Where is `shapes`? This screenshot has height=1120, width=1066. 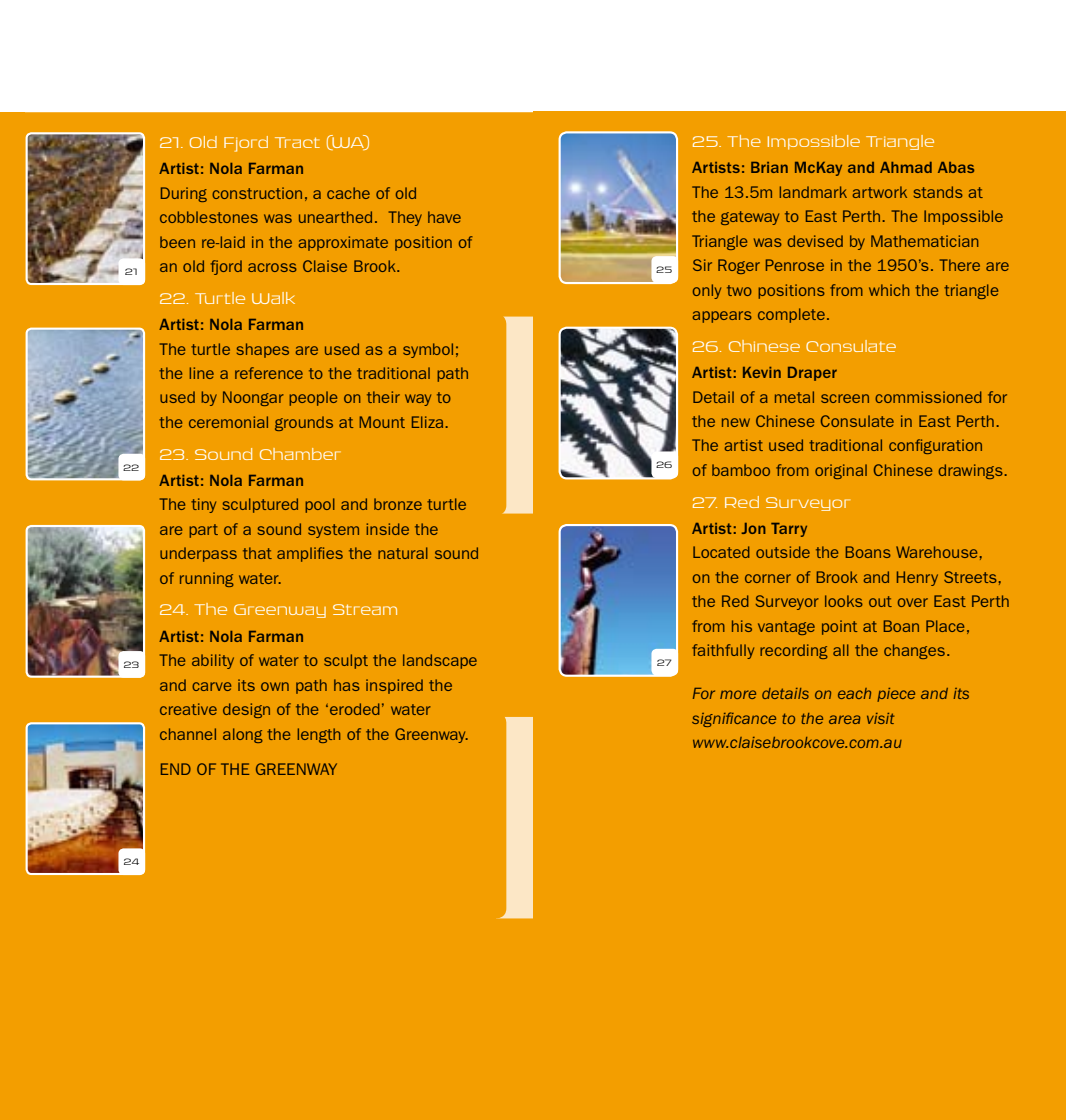
shapes is located at coordinates (263, 350).
